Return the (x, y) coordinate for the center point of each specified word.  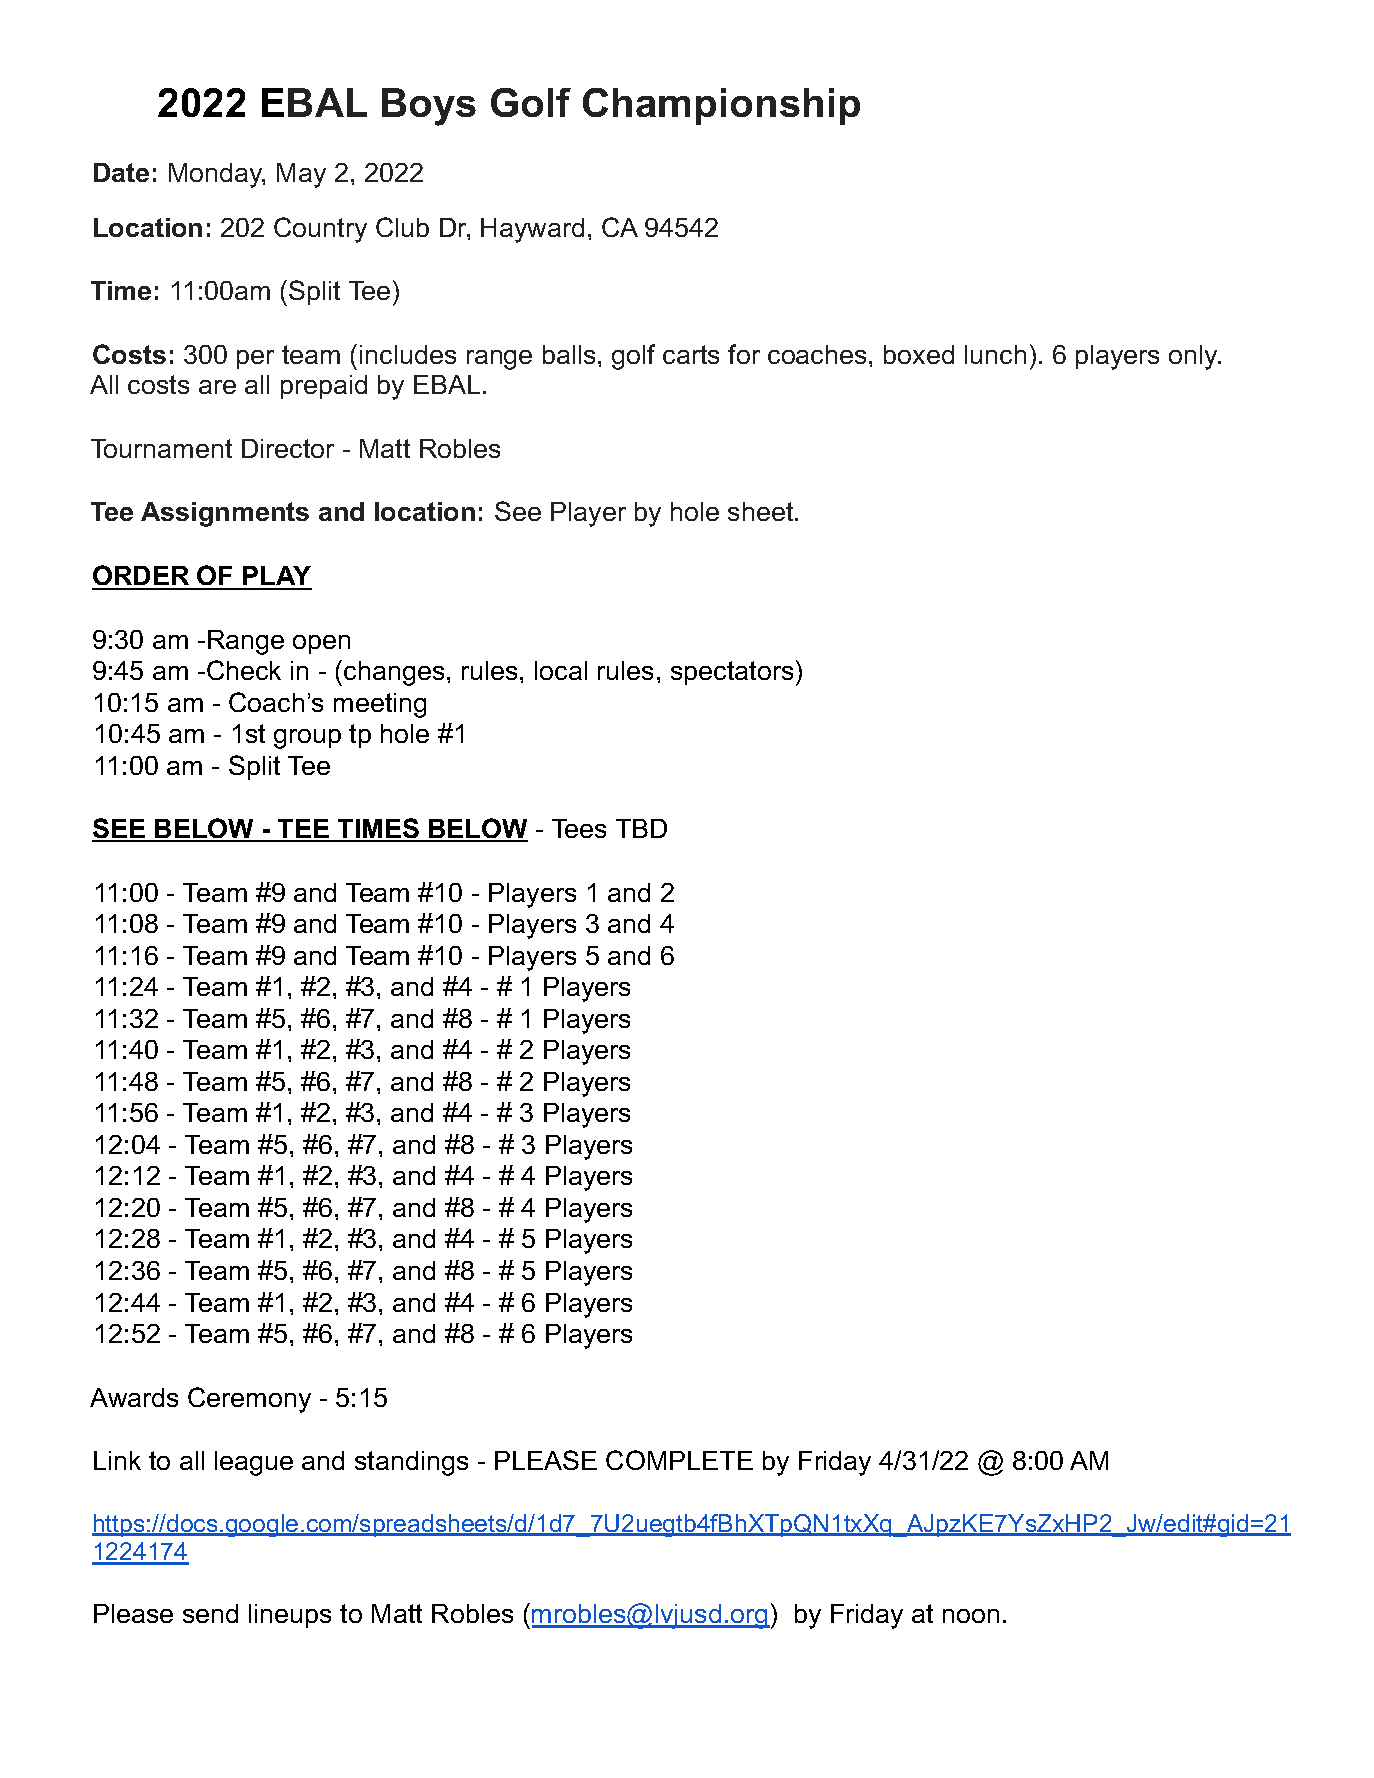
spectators (732, 673)
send (210, 1613)
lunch (995, 354)
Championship (721, 106)
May (301, 175)
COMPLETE (679, 1460)
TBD (641, 828)
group (307, 739)
